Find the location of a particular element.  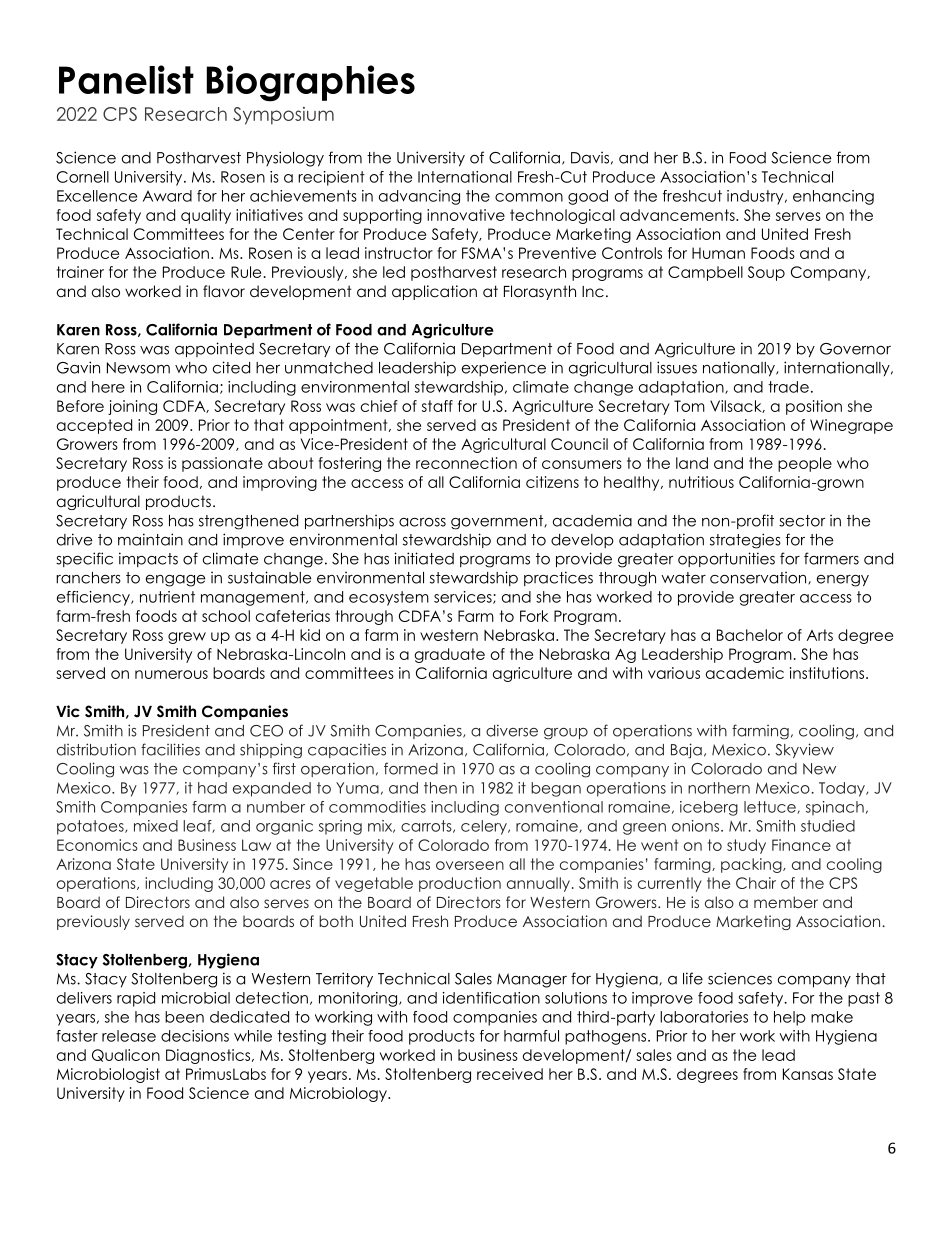

experience is located at coordinates (504, 368).
